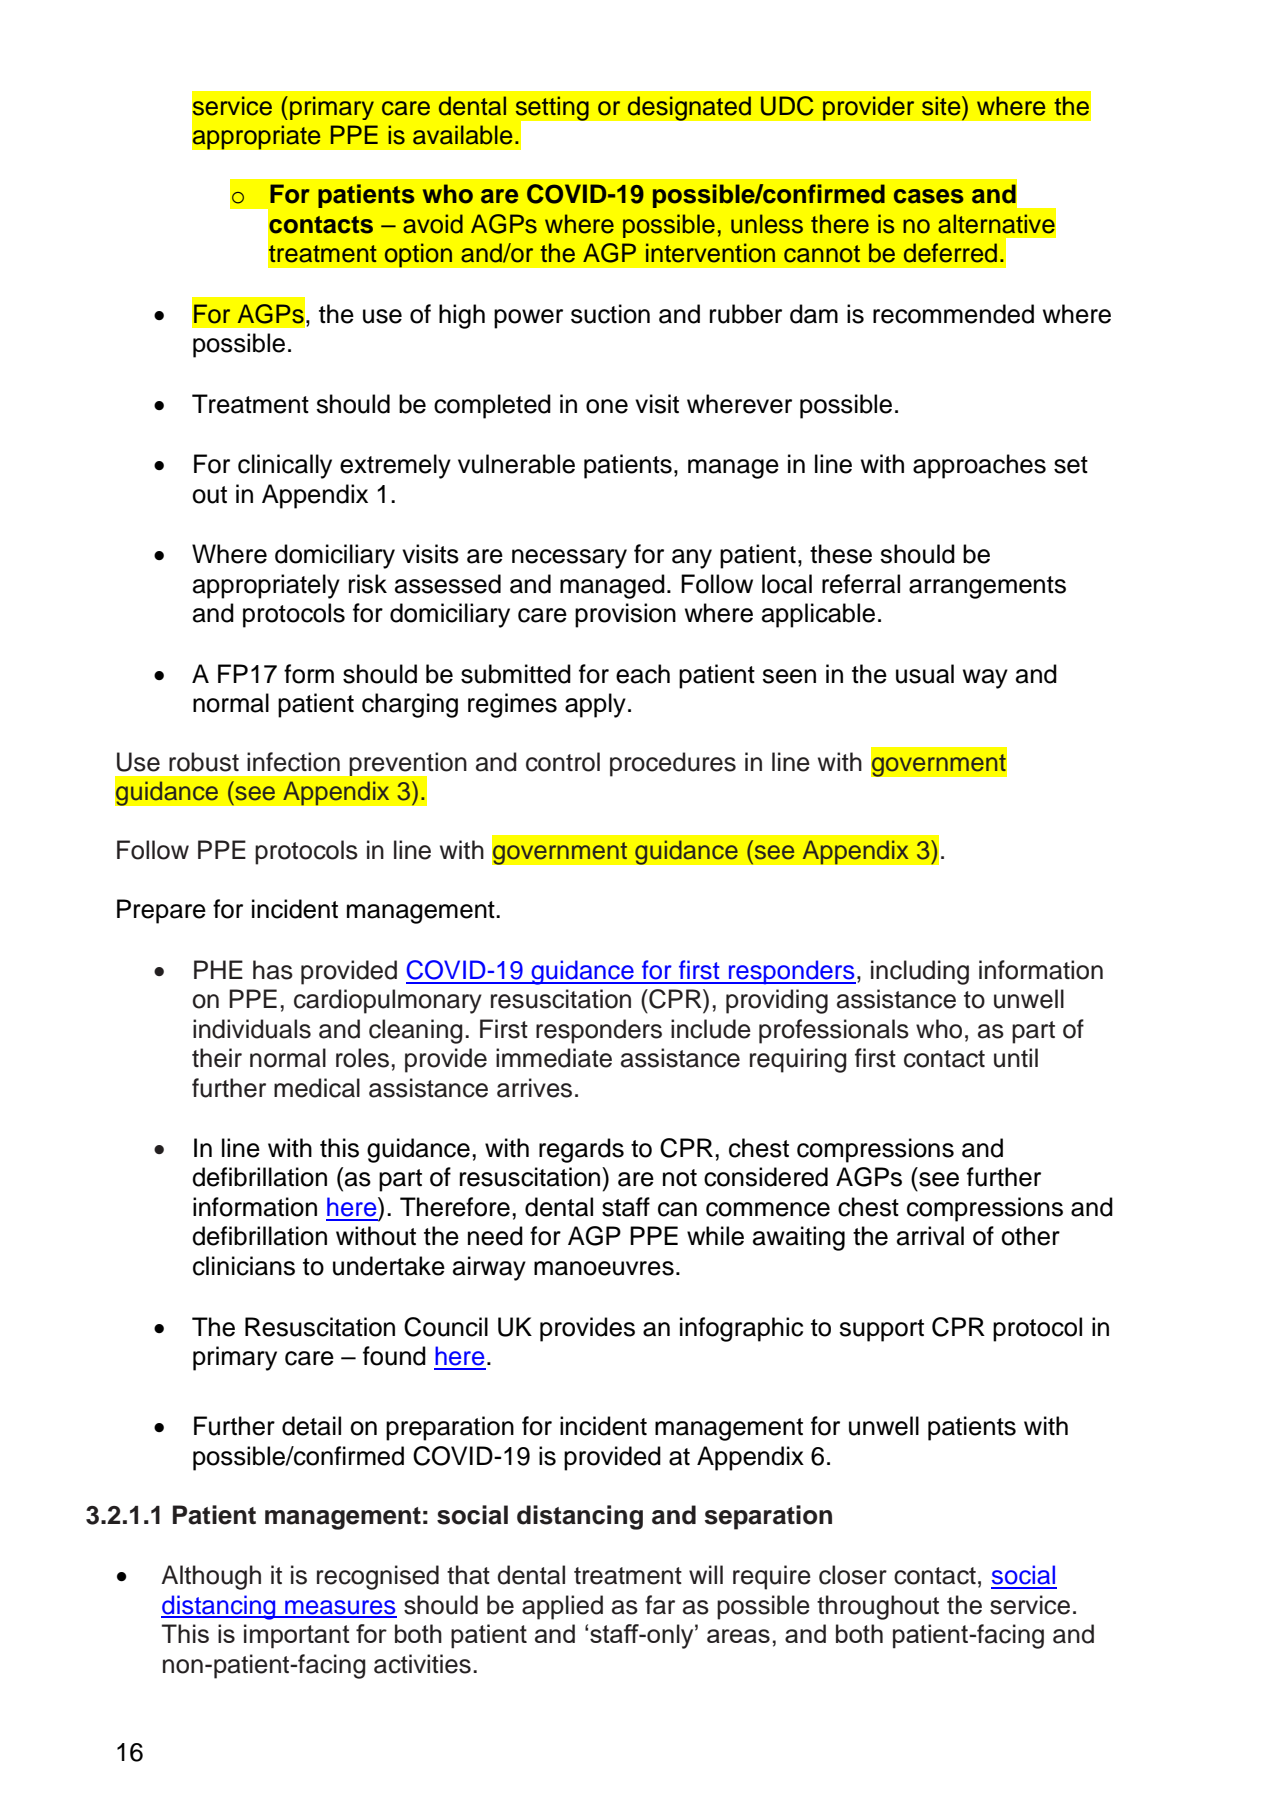 The image size is (1269, 1796). I want to click on usual, so click(925, 674).
